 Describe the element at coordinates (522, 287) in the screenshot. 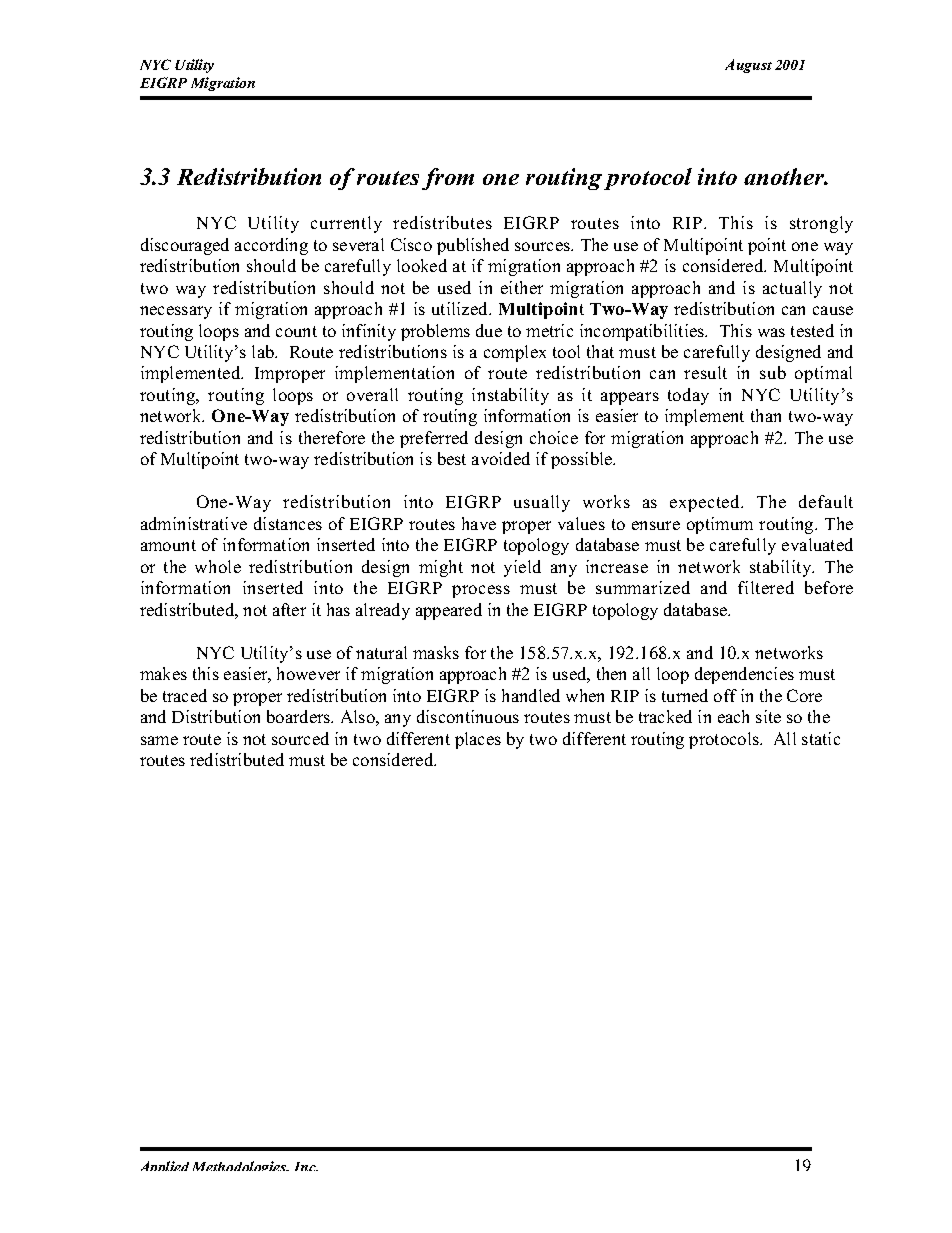

I see `either` at that location.
